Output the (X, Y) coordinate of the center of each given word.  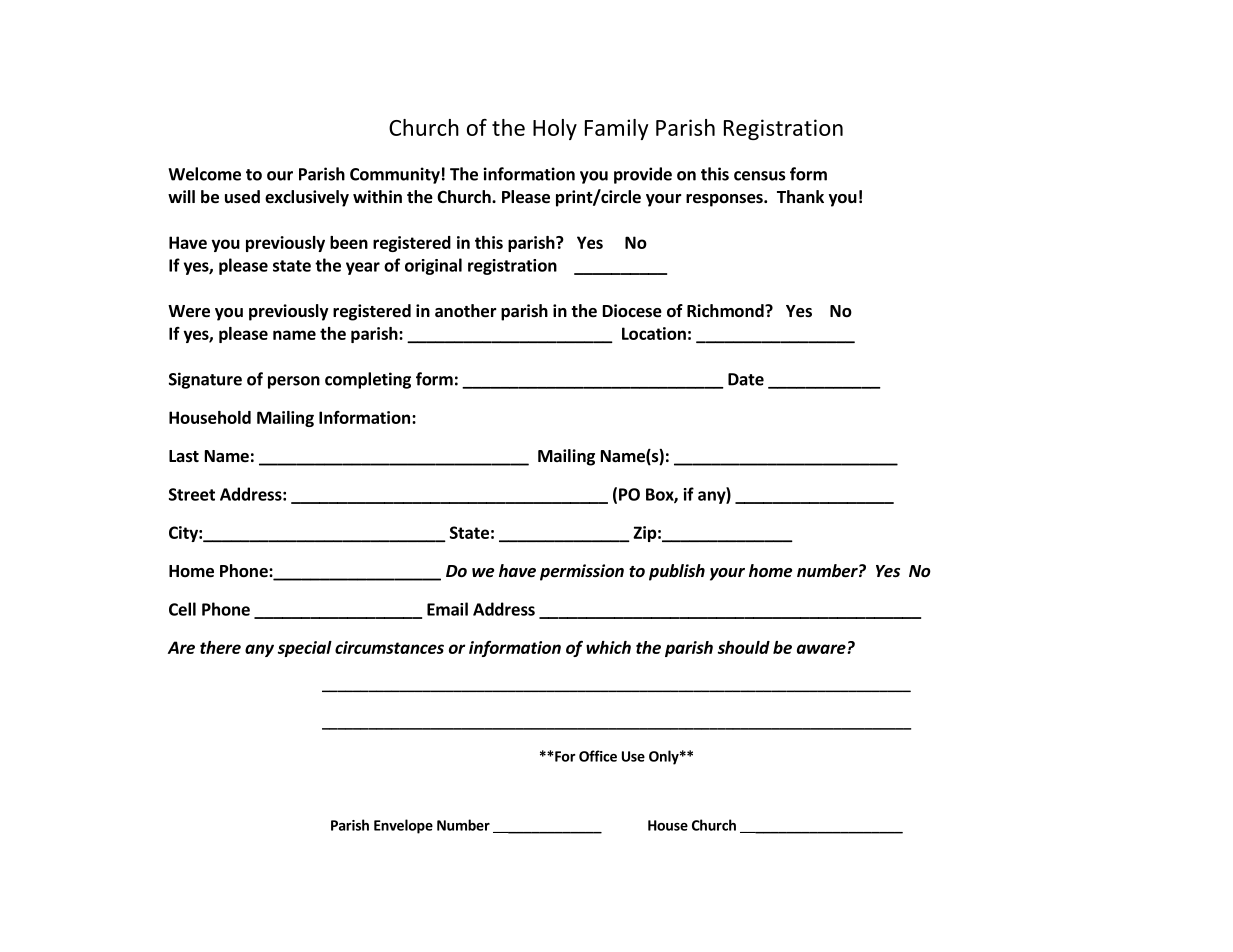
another (466, 311)
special (305, 649)
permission (582, 572)
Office (598, 756)
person (294, 382)
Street (192, 494)
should (744, 647)
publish (677, 572)
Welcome (204, 174)
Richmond (726, 311)
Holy (555, 129)
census (760, 176)
